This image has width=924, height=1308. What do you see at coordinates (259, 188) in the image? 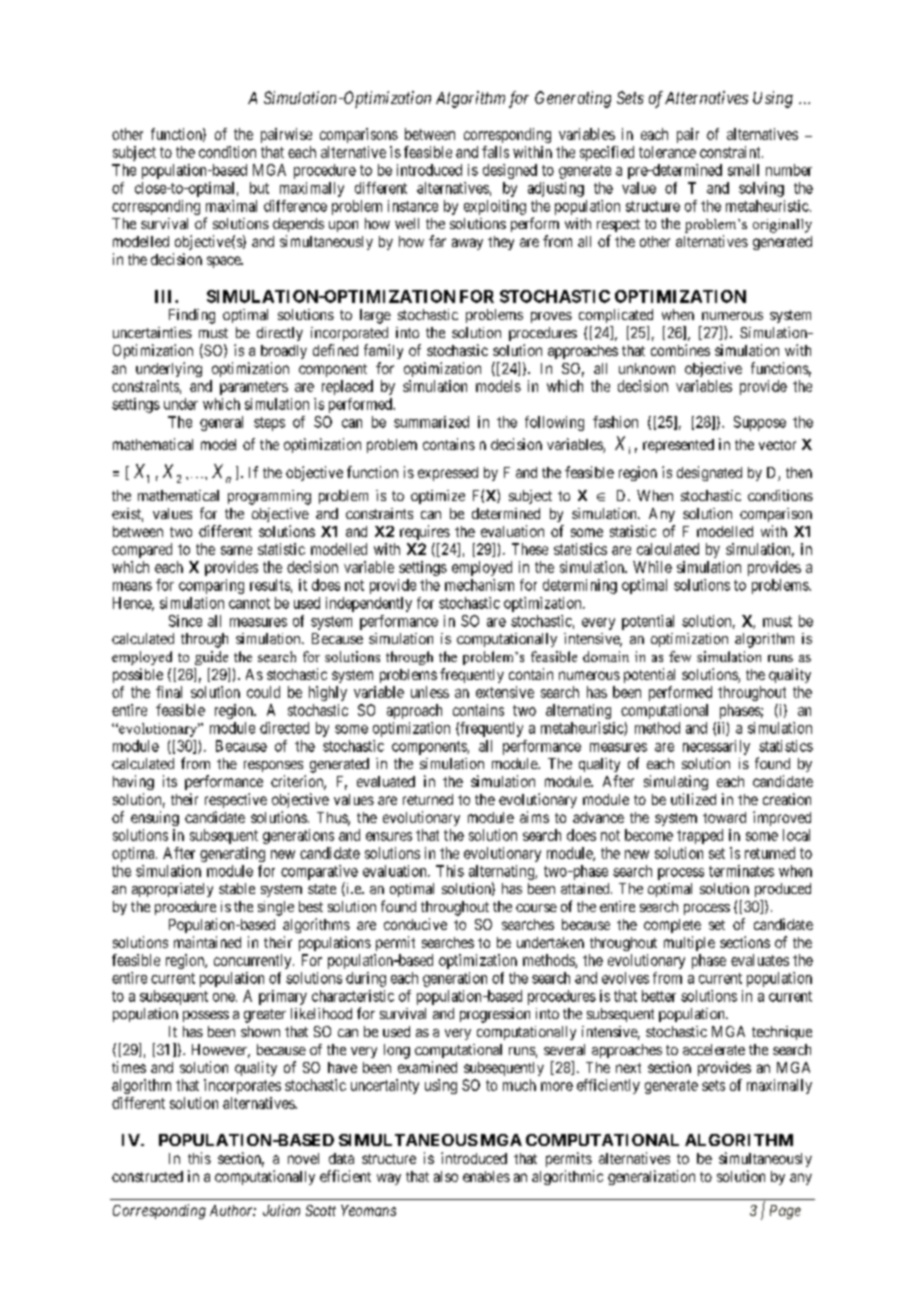
I see `but` at bounding box center [259, 188].
